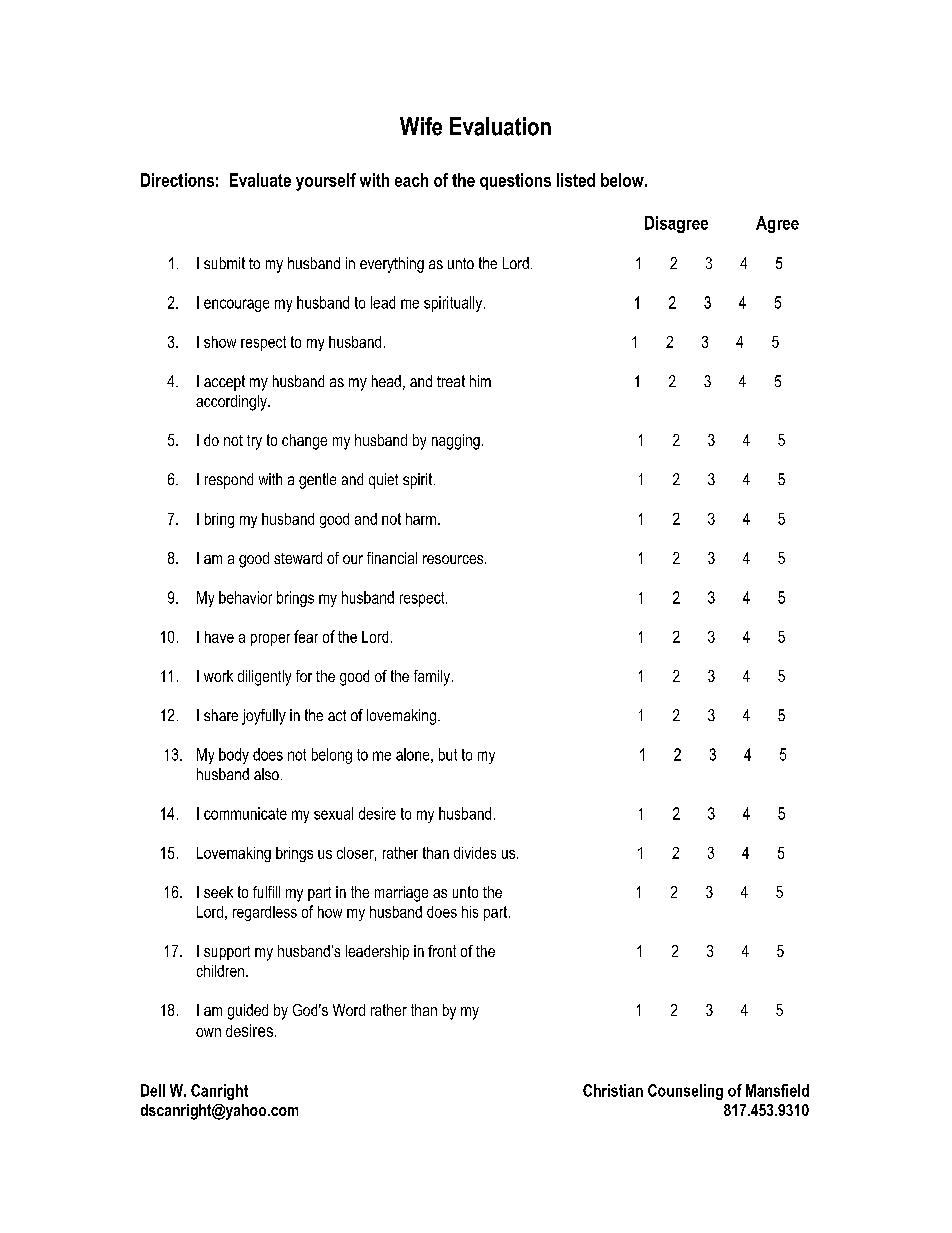 Image resolution: width=952 pixels, height=1233 pixels. Describe the element at coordinates (500, 126) in the document. I see `Evaluation` at that location.
